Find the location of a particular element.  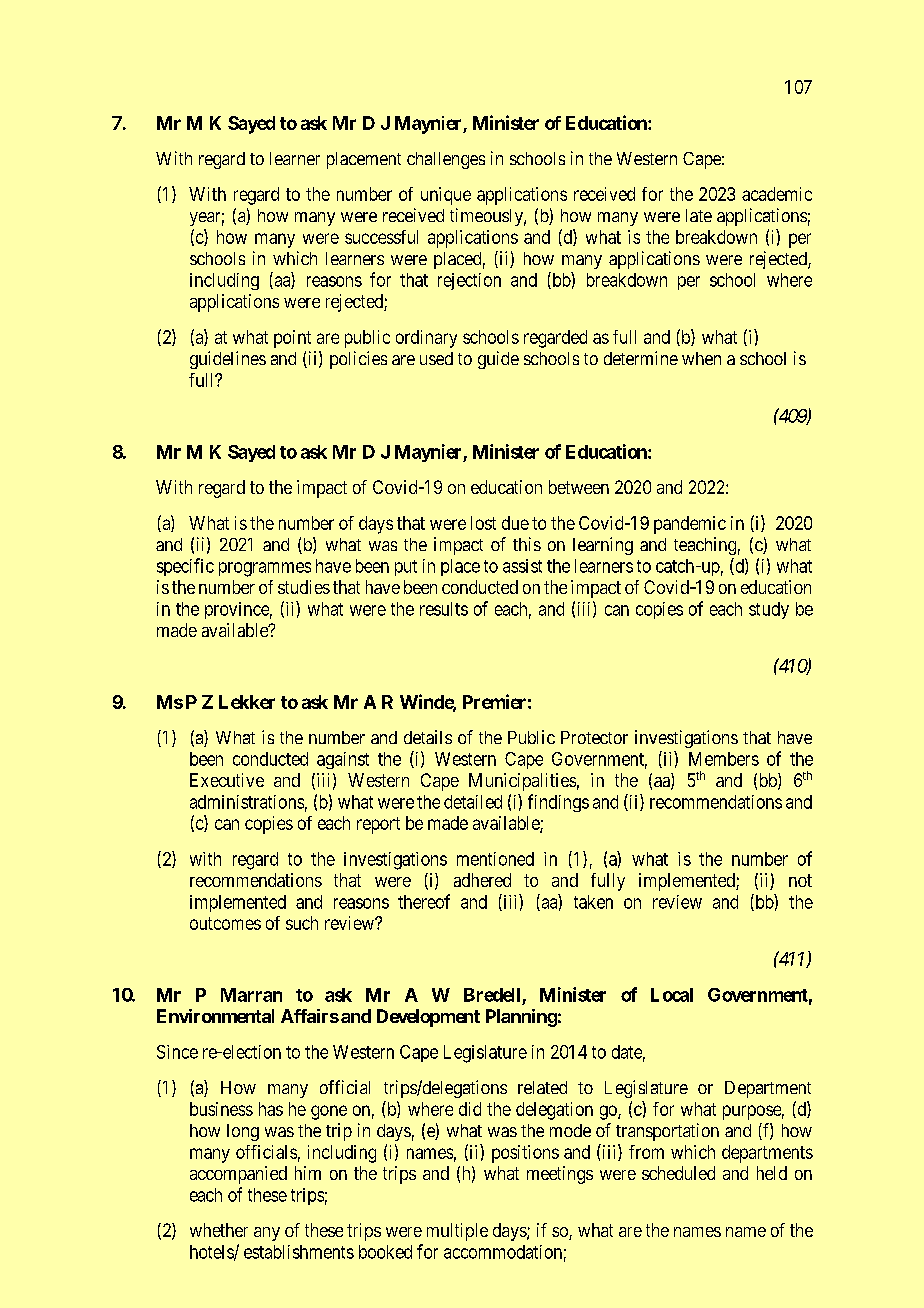

academic is located at coordinates (777, 194).
